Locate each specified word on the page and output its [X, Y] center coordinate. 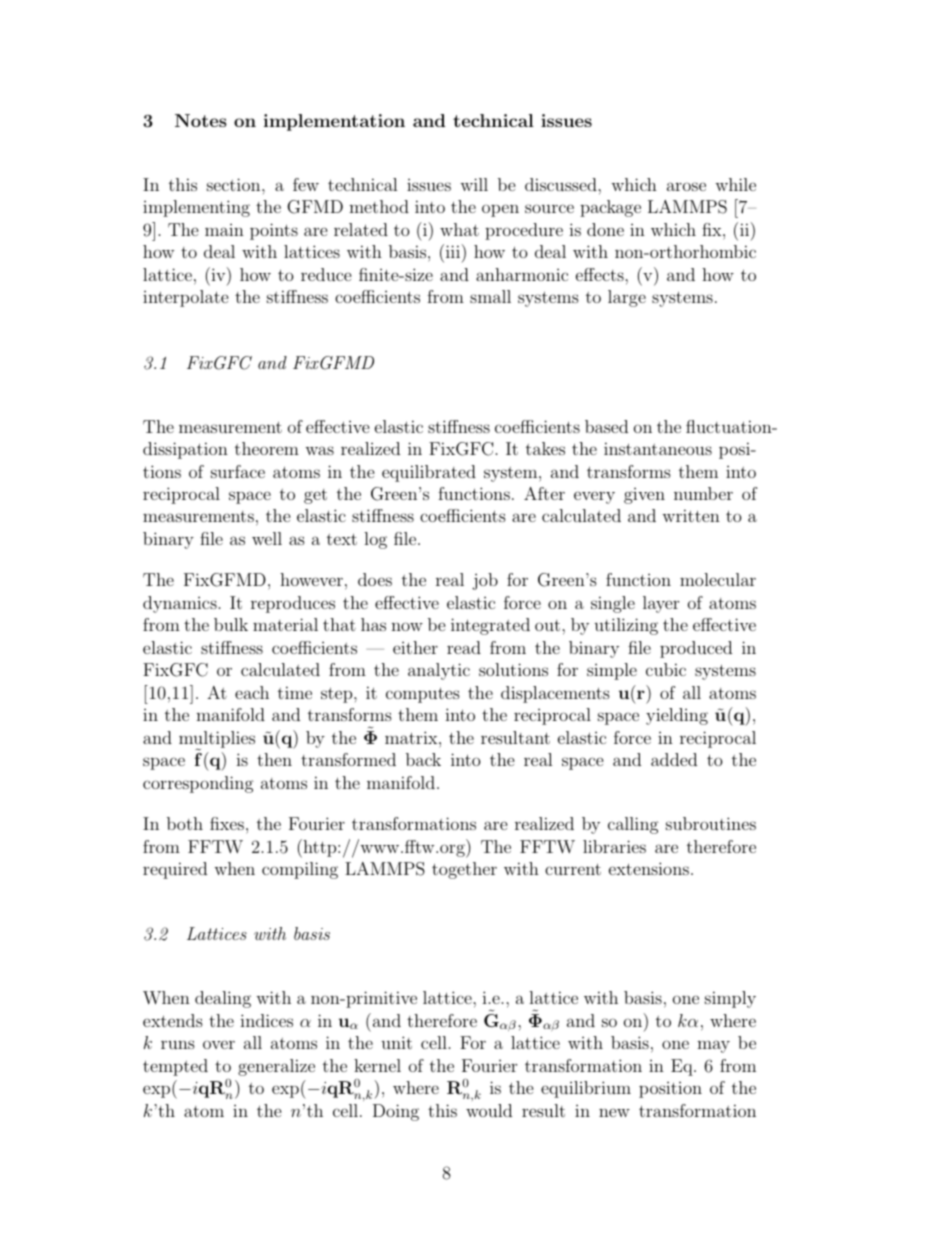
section [235, 184]
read [464, 647]
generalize [276, 1067]
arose [686, 186]
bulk [231, 624]
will [474, 184]
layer [661, 604]
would [489, 1110]
